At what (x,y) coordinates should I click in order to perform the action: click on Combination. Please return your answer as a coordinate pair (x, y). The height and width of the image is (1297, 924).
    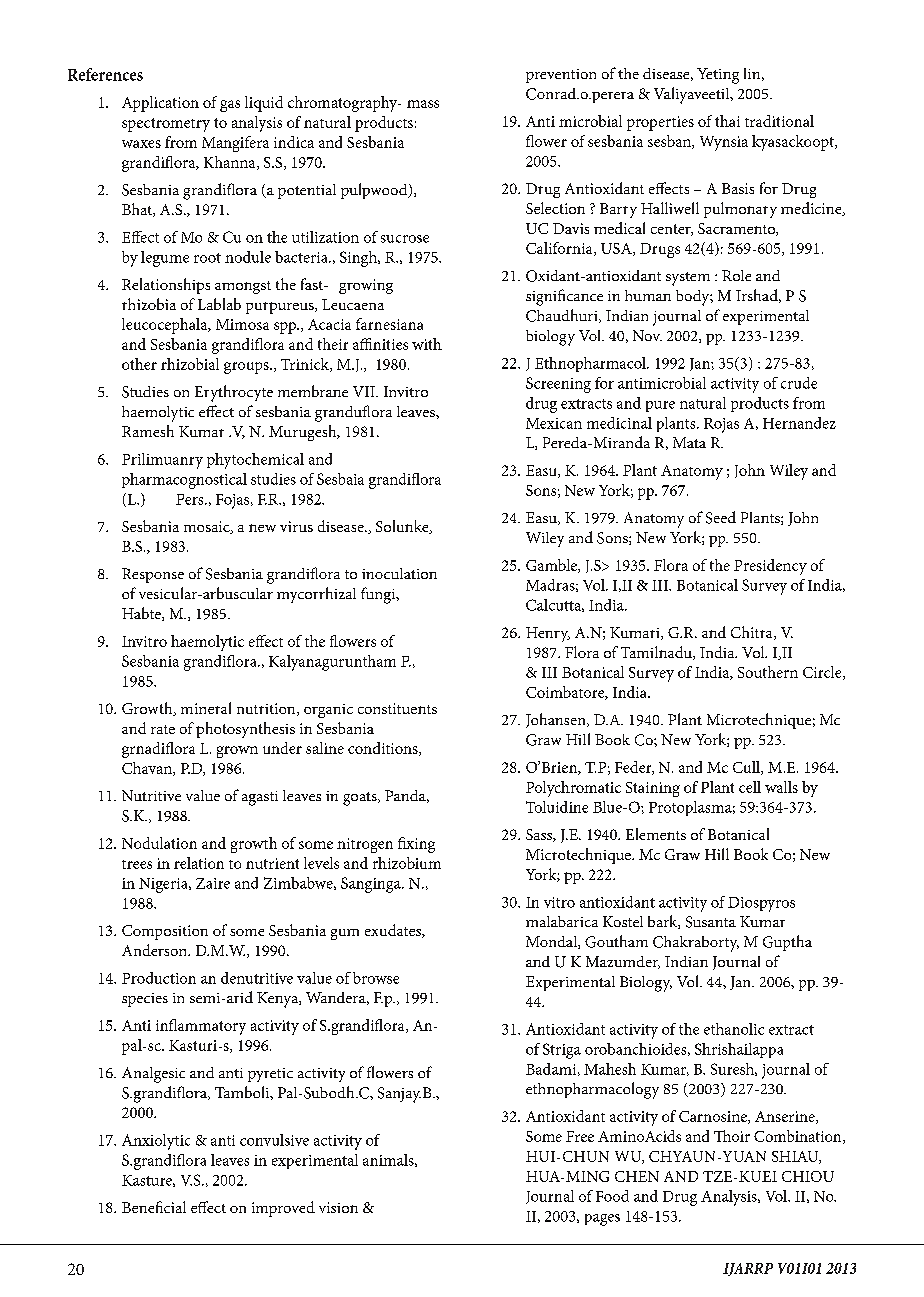
    Looking at the image, I should click on (799, 1137).
